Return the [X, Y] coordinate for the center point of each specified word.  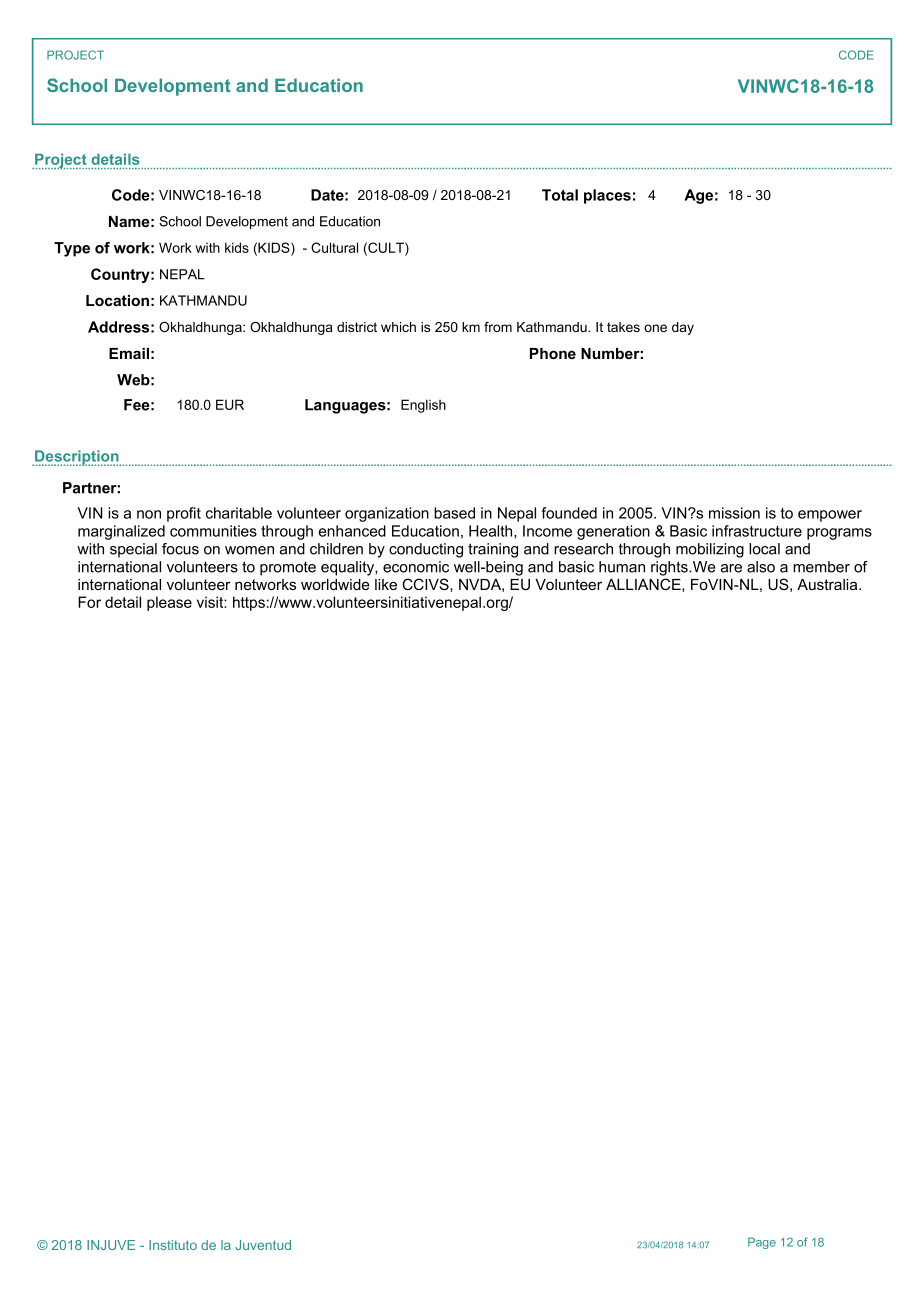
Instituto [173, 1245]
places [607, 196]
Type [72, 249]
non [149, 514]
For [89, 602]
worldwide [335, 584]
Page [762, 1243]
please [169, 603]
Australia [828, 584]
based [454, 513]
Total [560, 195]
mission [734, 513]
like [386, 584]
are [731, 568]
